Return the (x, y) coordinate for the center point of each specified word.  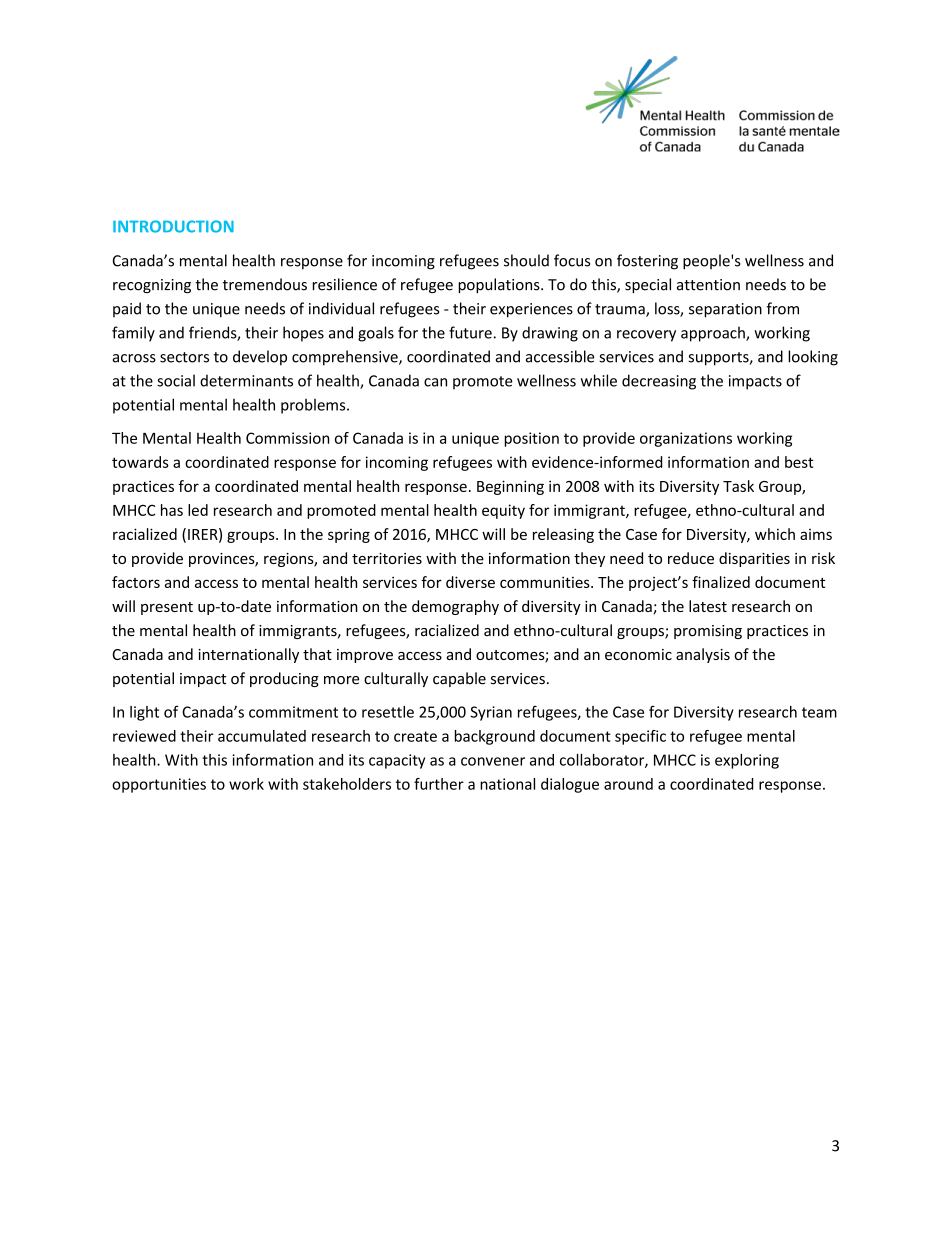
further (439, 784)
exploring (747, 761)
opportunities (159, 785)
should (526, 260)
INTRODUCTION (173, 226)
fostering (647, 262)
